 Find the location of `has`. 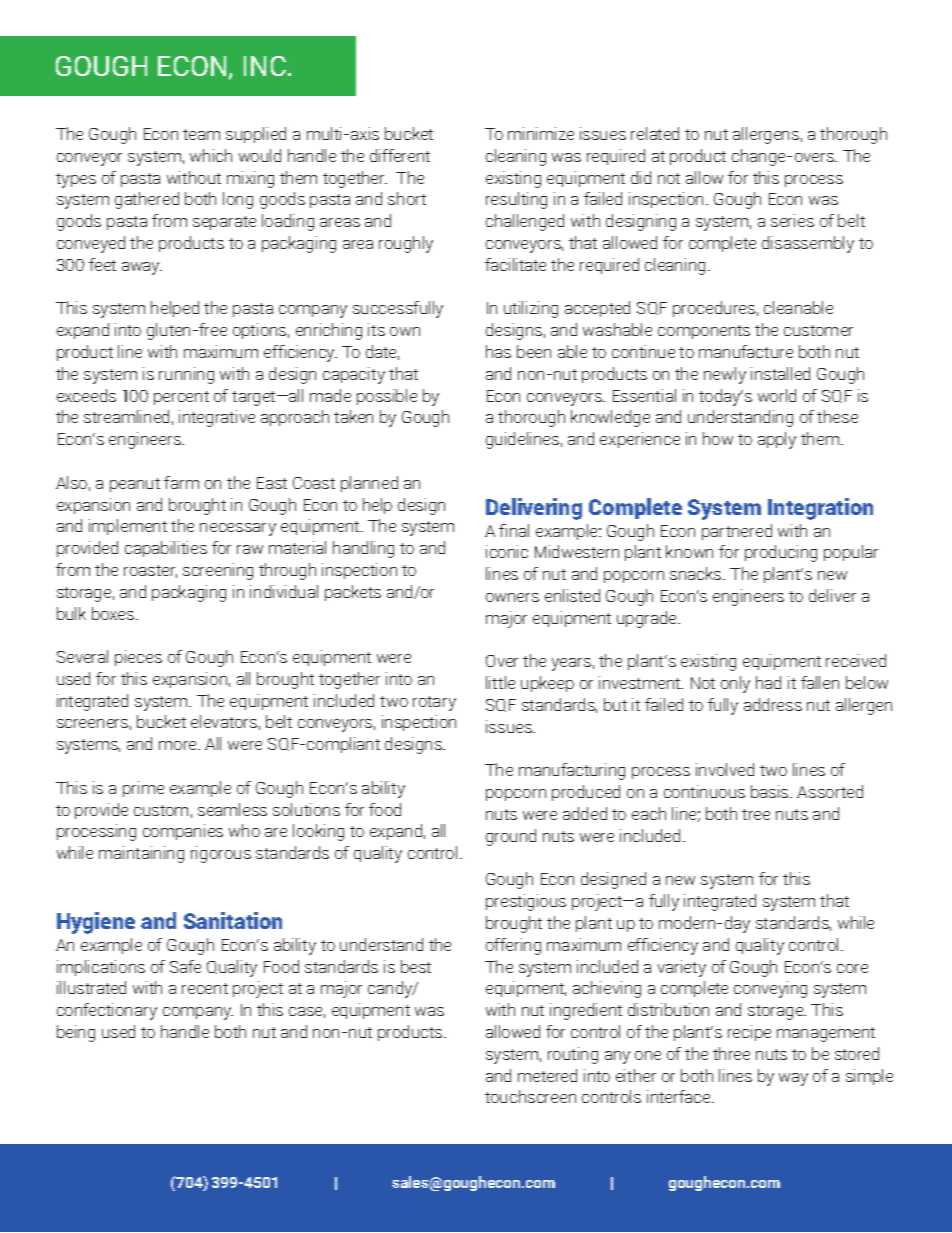

has is located at coordinates (498, 351).
